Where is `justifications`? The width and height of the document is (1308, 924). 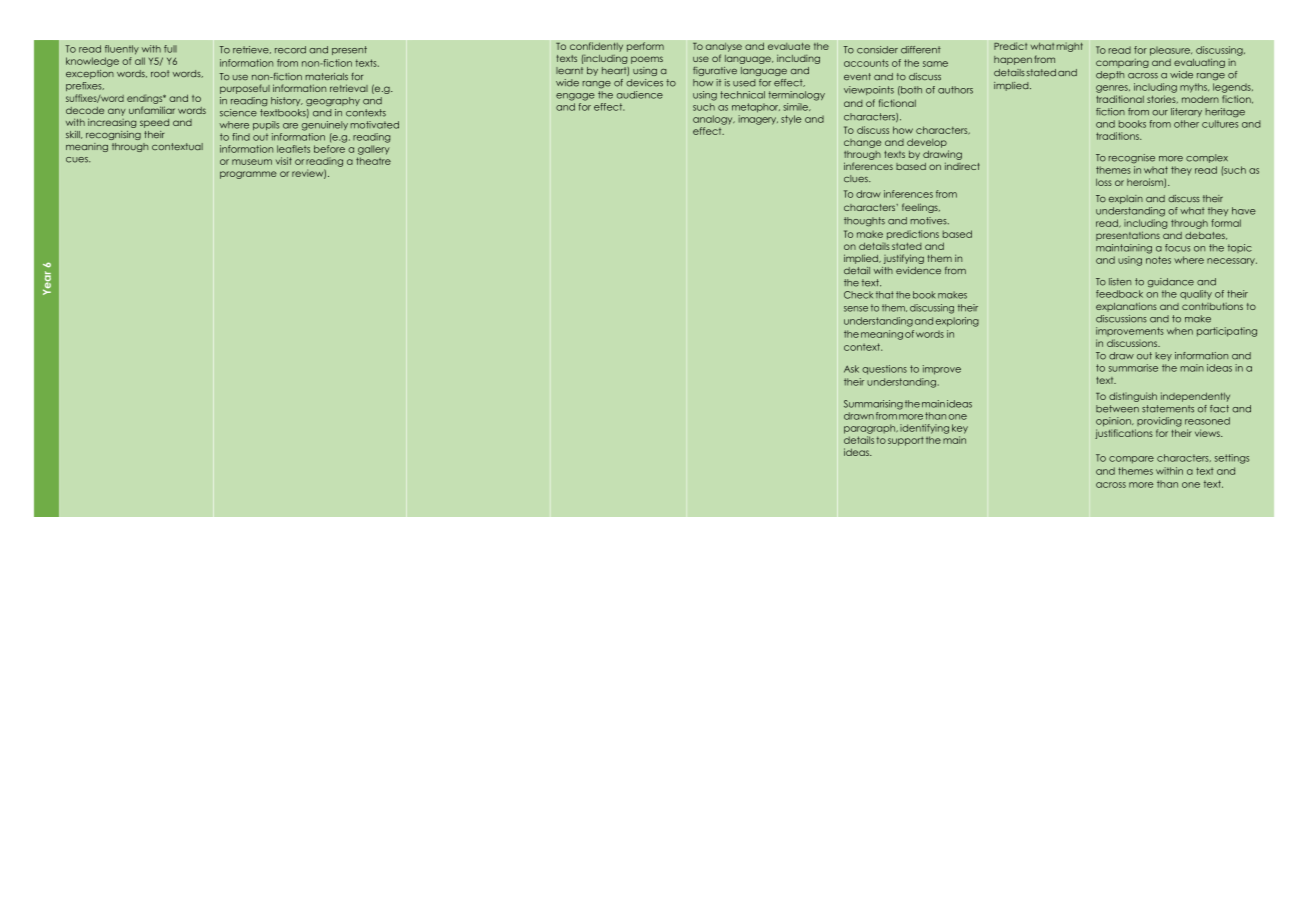 justifications is located at coordinates (1124, 434).
